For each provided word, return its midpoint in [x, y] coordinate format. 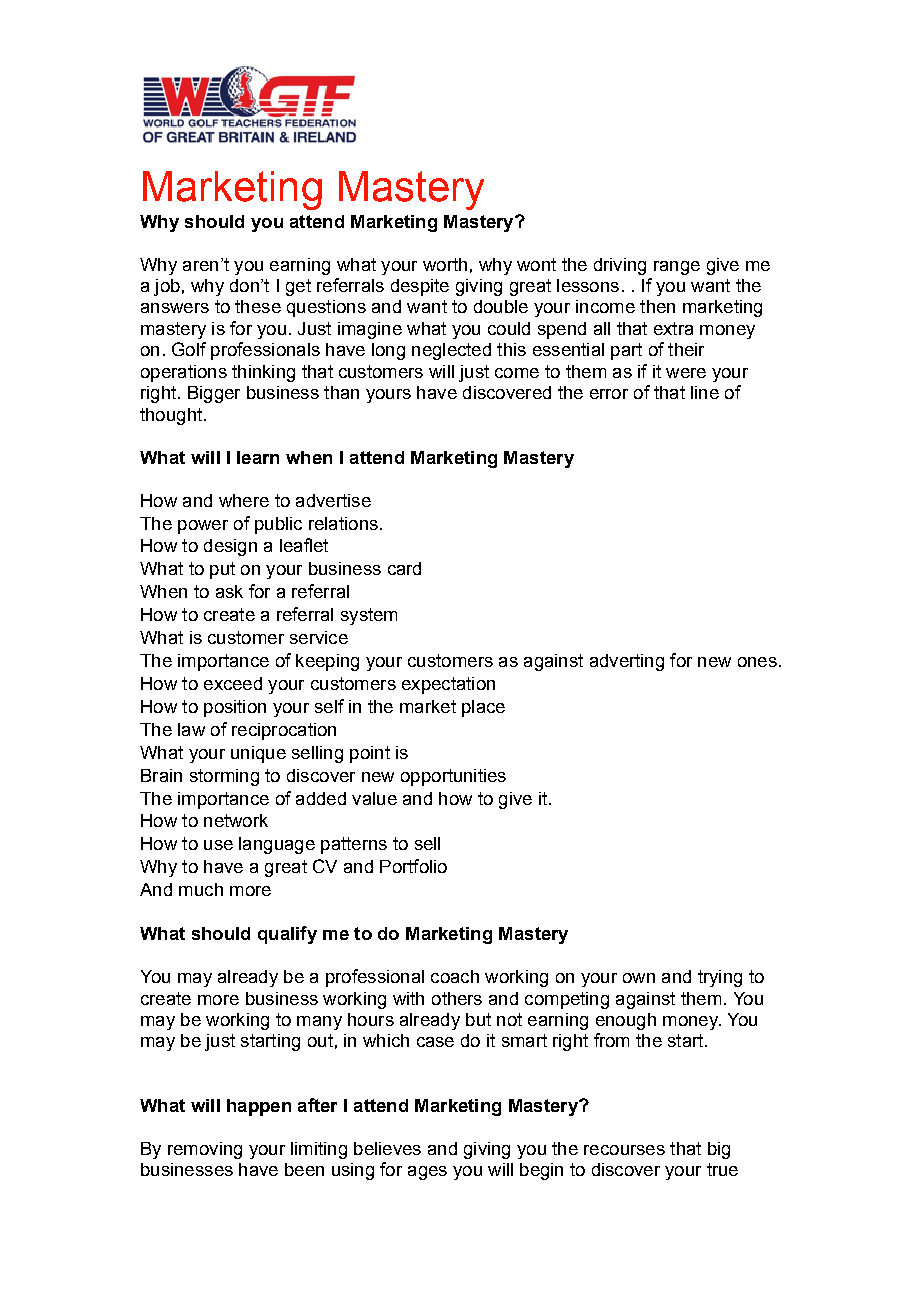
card [404, 568]
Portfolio [413, 866]
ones [757, 662]
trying [720, 978]
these [258, 306]
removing [205, 1150]
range [677, 268]
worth [445, 264]
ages [427, 1173]
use [218, 845]
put [222, 570]
